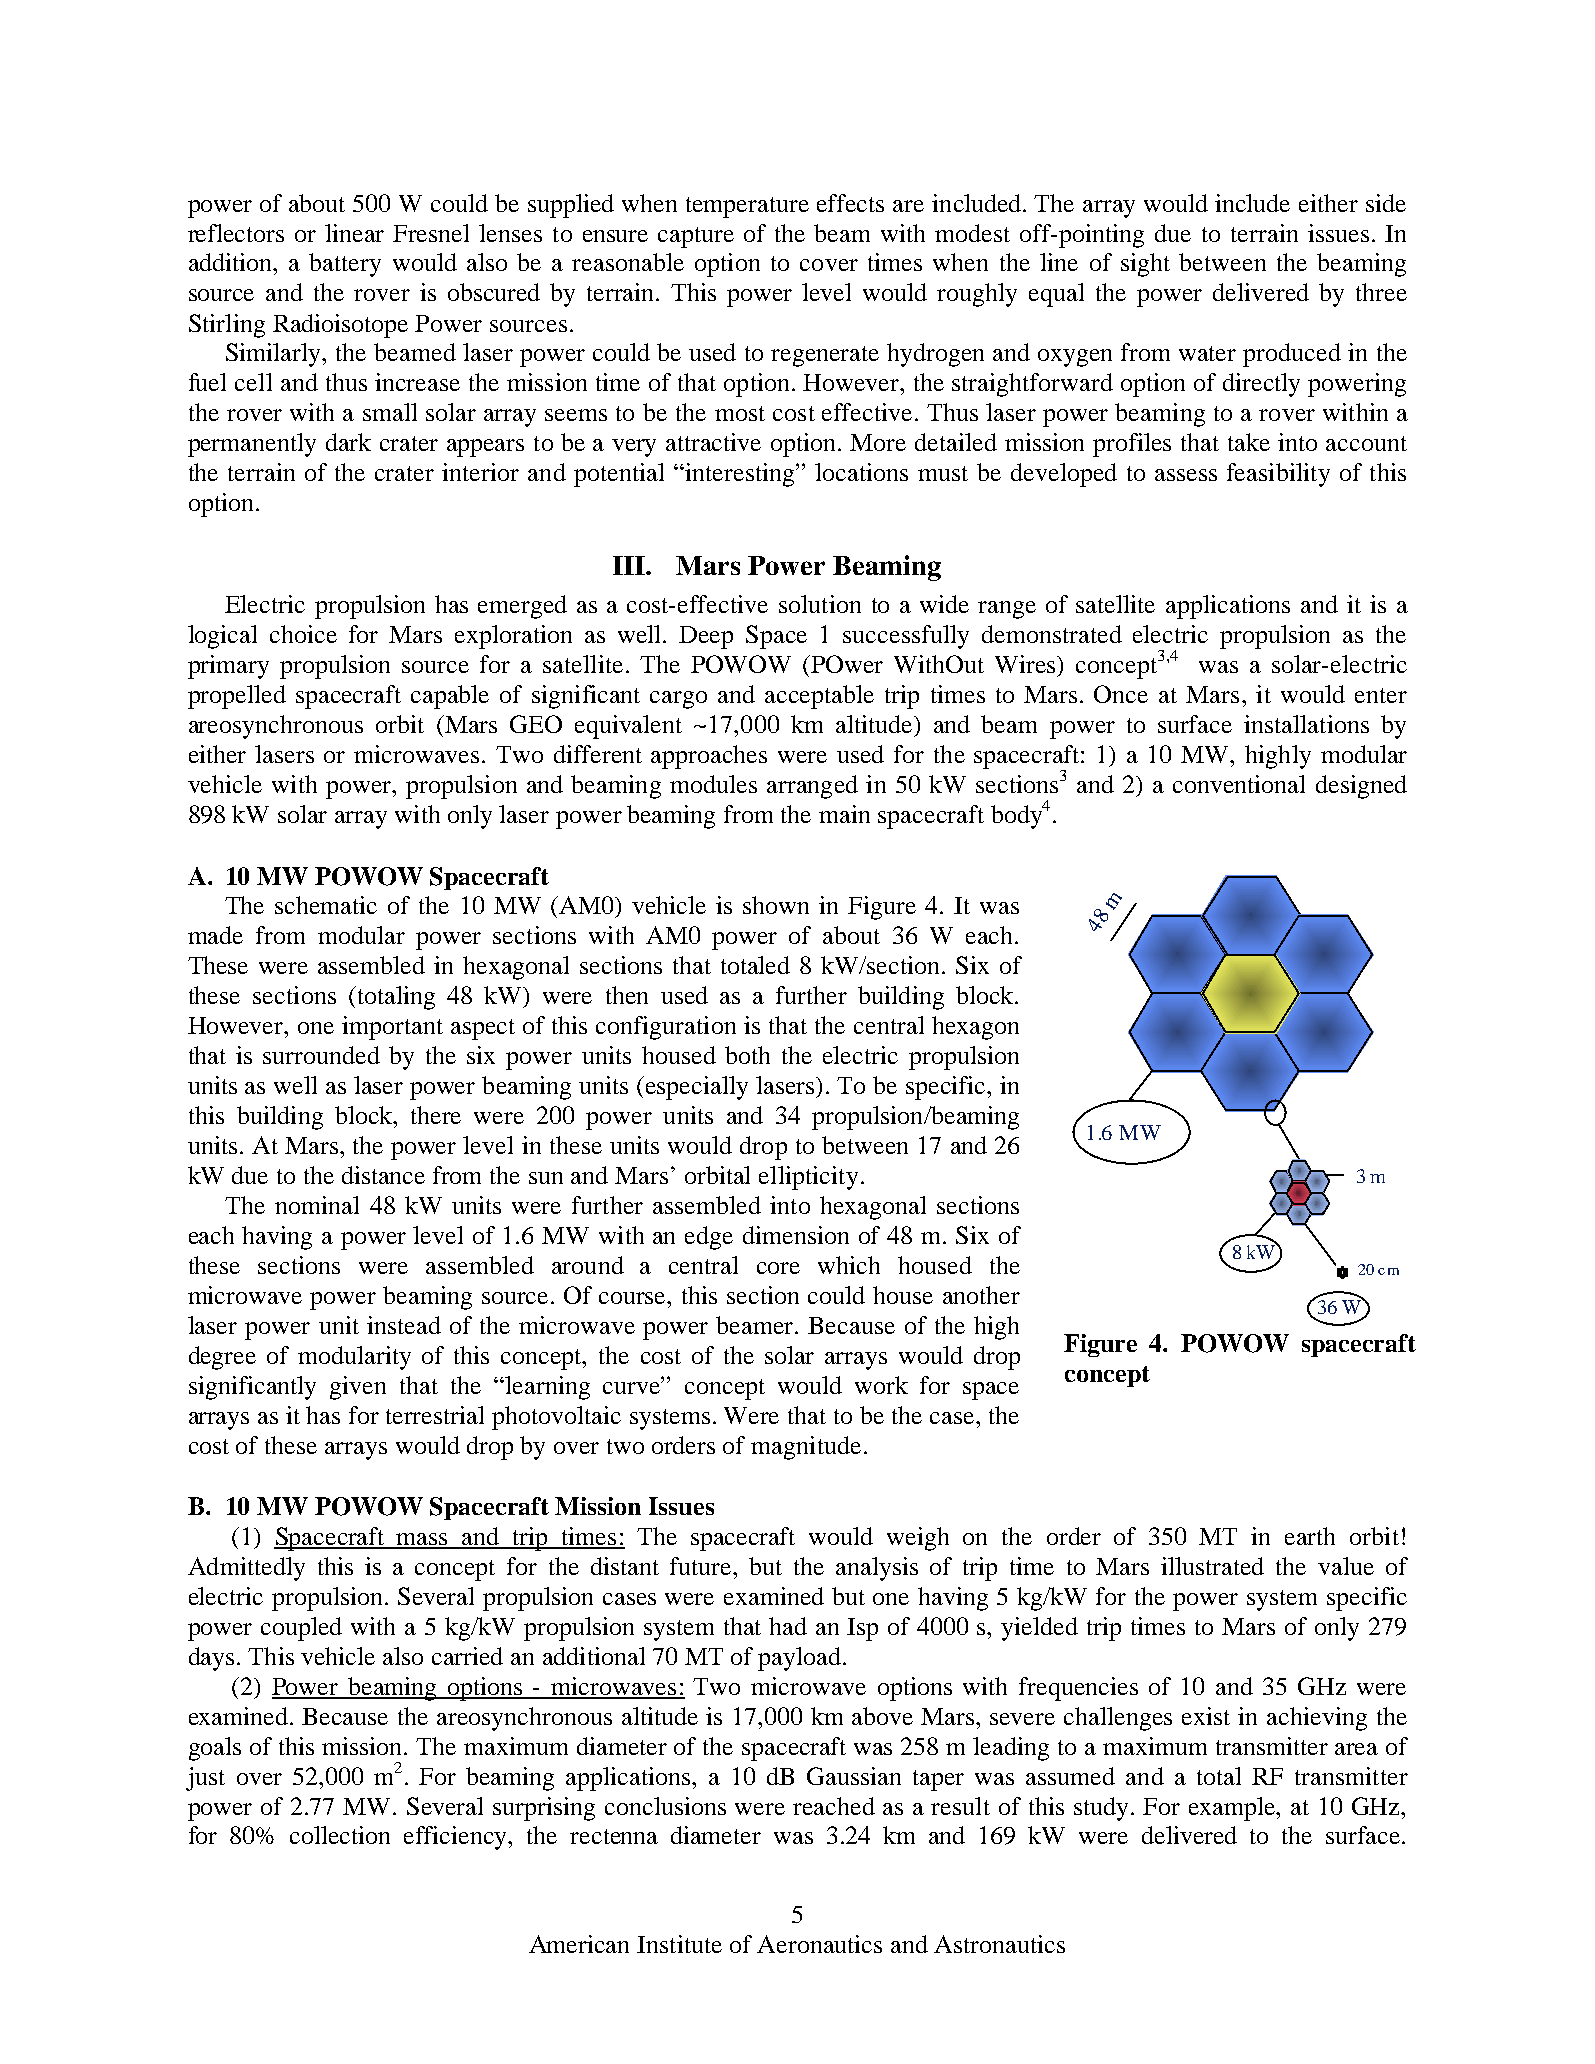 This page has width=1595, height=2064. Describe the element at coordinates (1239, 784) in the page. I see `conventional` at that location.
